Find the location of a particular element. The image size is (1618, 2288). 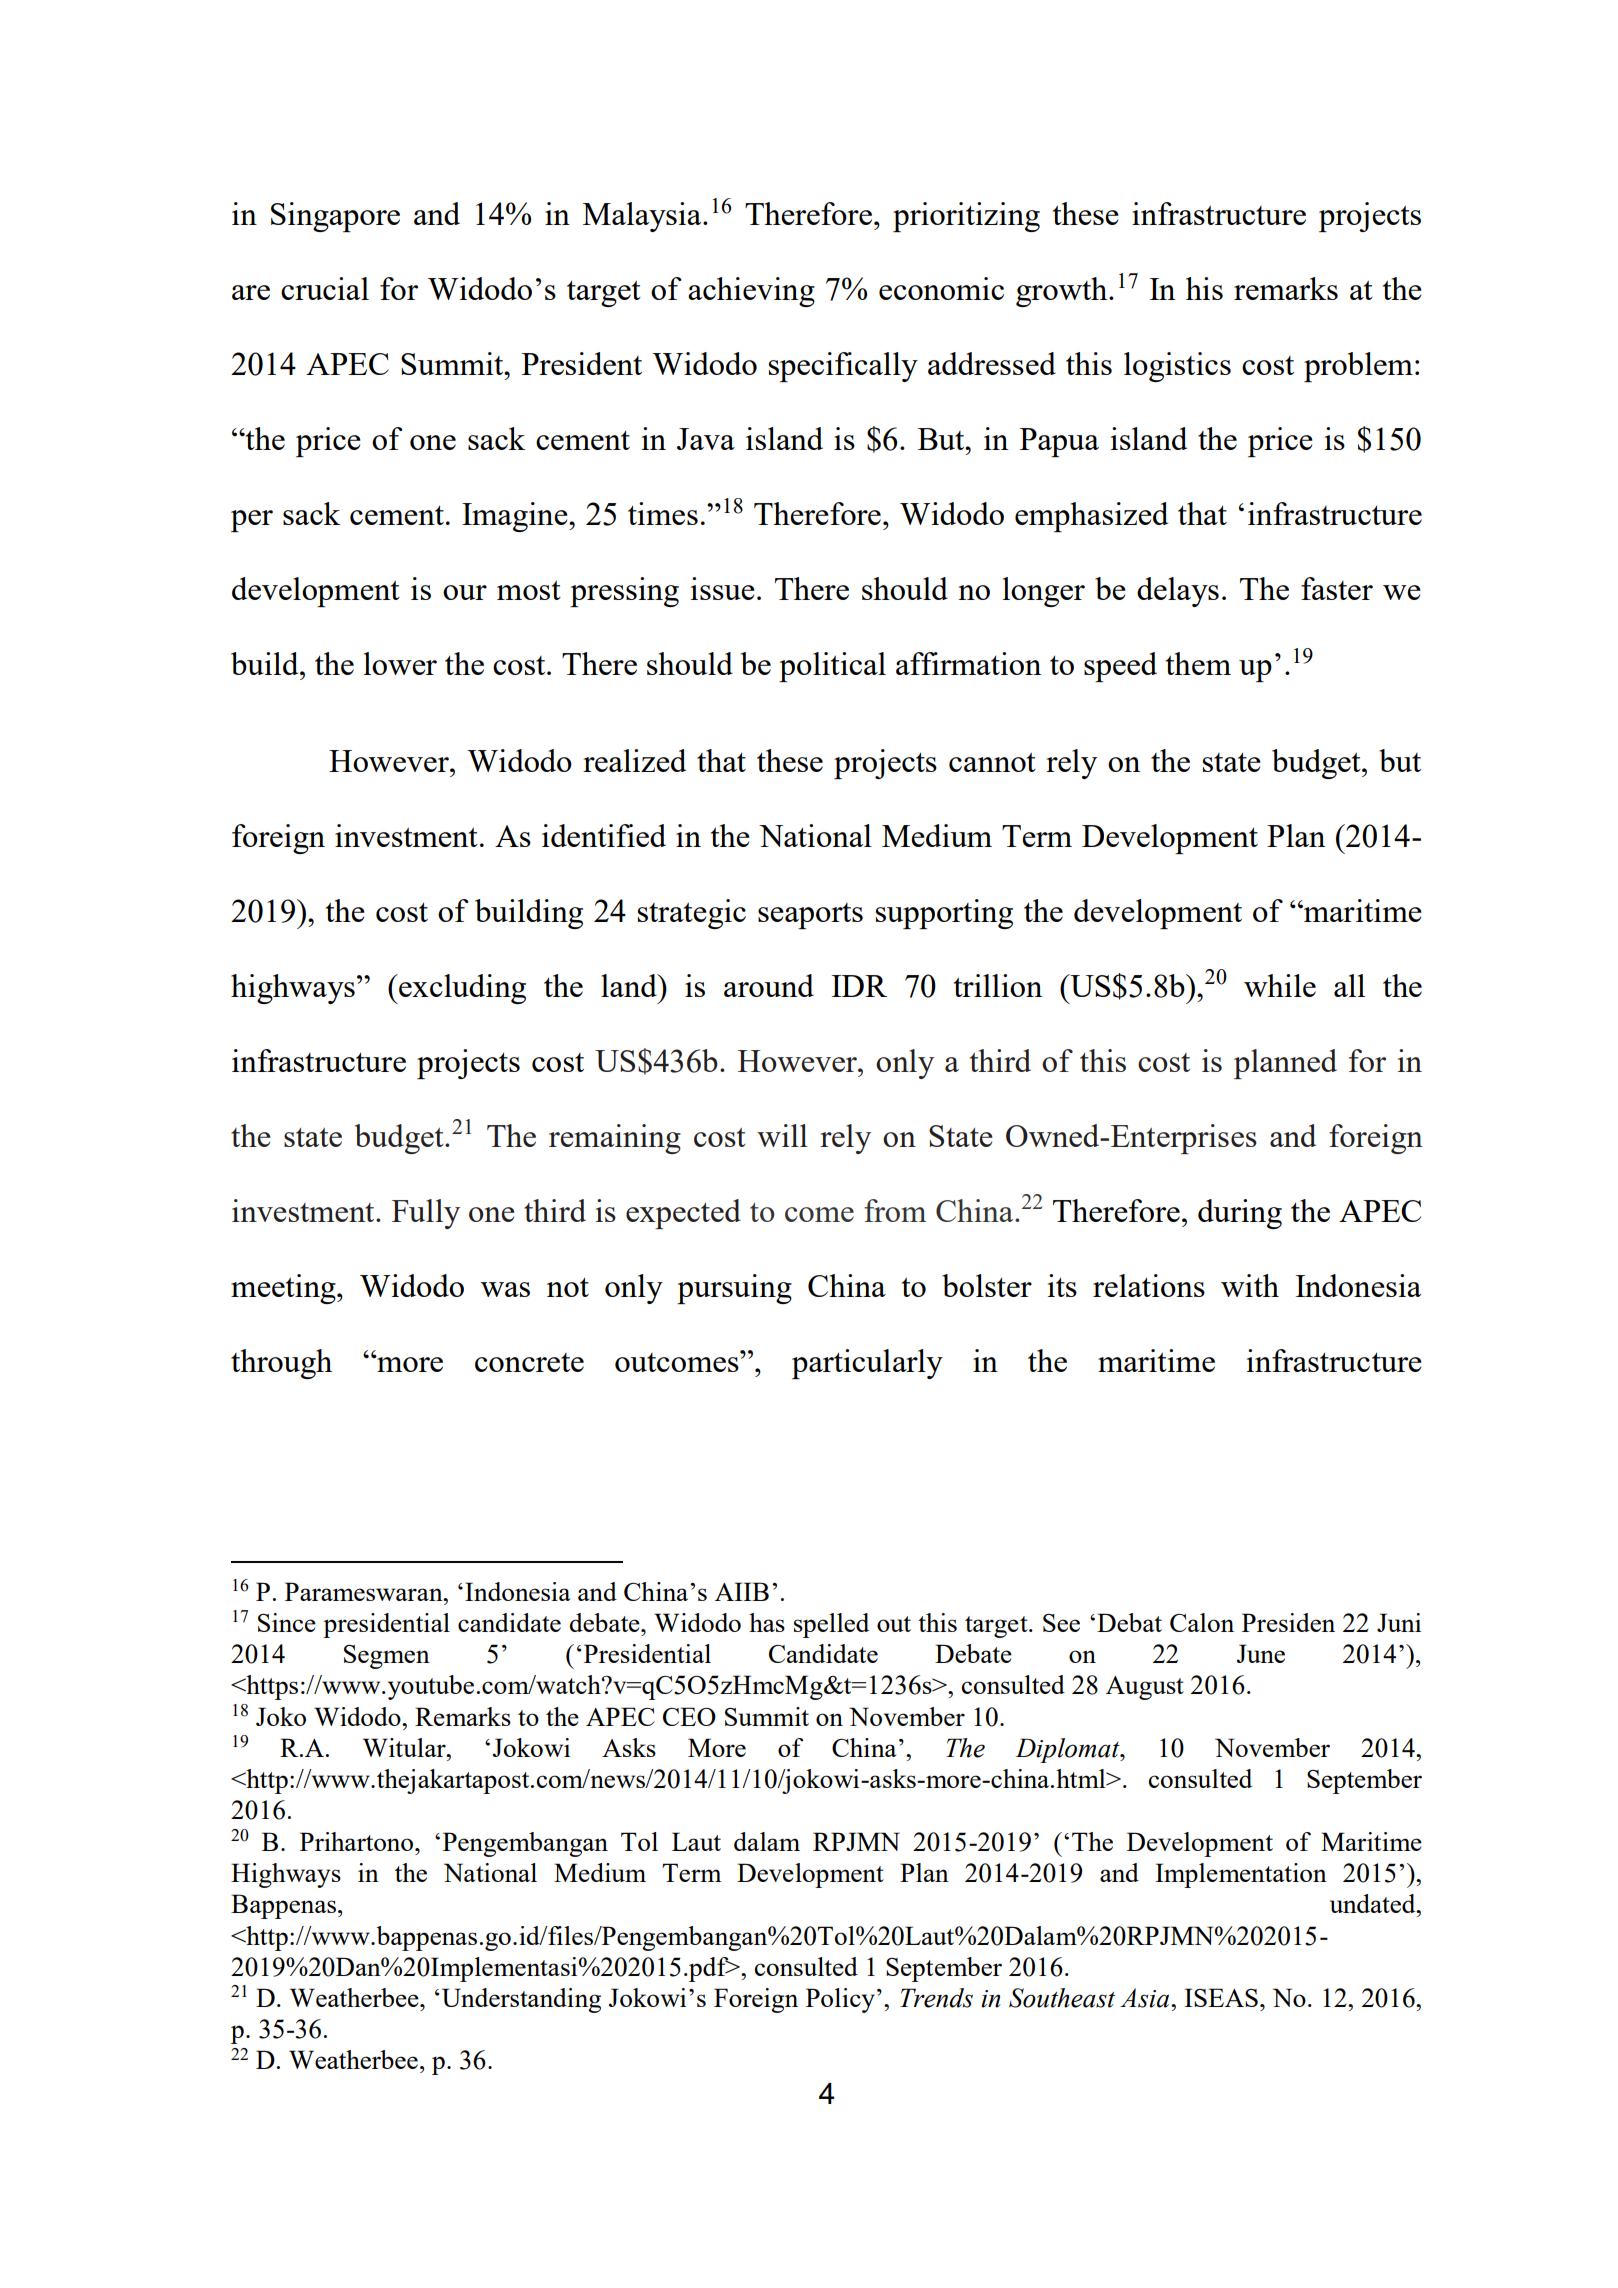

logistics is located at coordinates (1177, 367).
